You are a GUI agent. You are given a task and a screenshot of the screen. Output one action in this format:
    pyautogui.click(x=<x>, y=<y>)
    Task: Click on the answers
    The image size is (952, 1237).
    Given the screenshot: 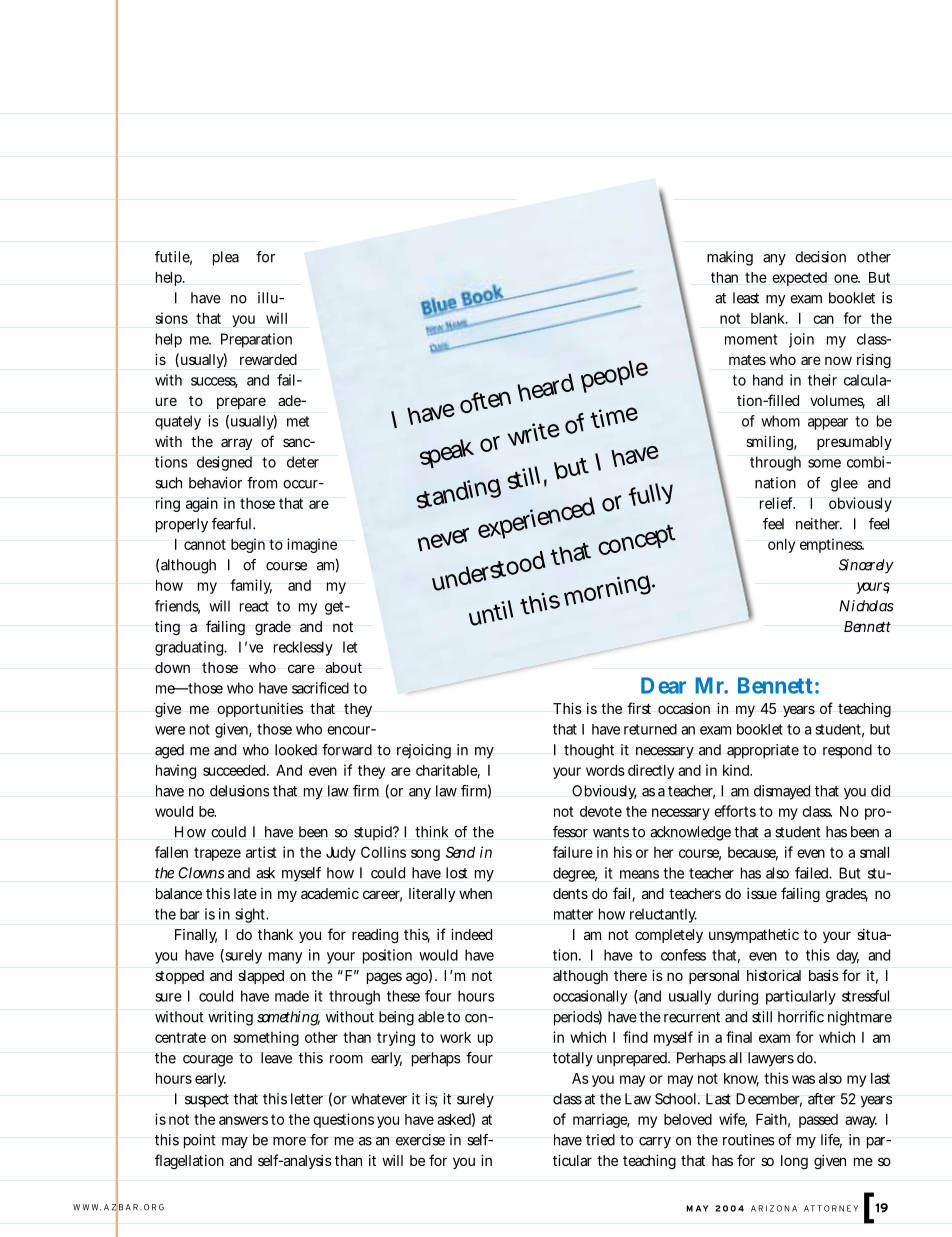 What is the action you would take?
    pyautogui.click(x=243, y=1120)
